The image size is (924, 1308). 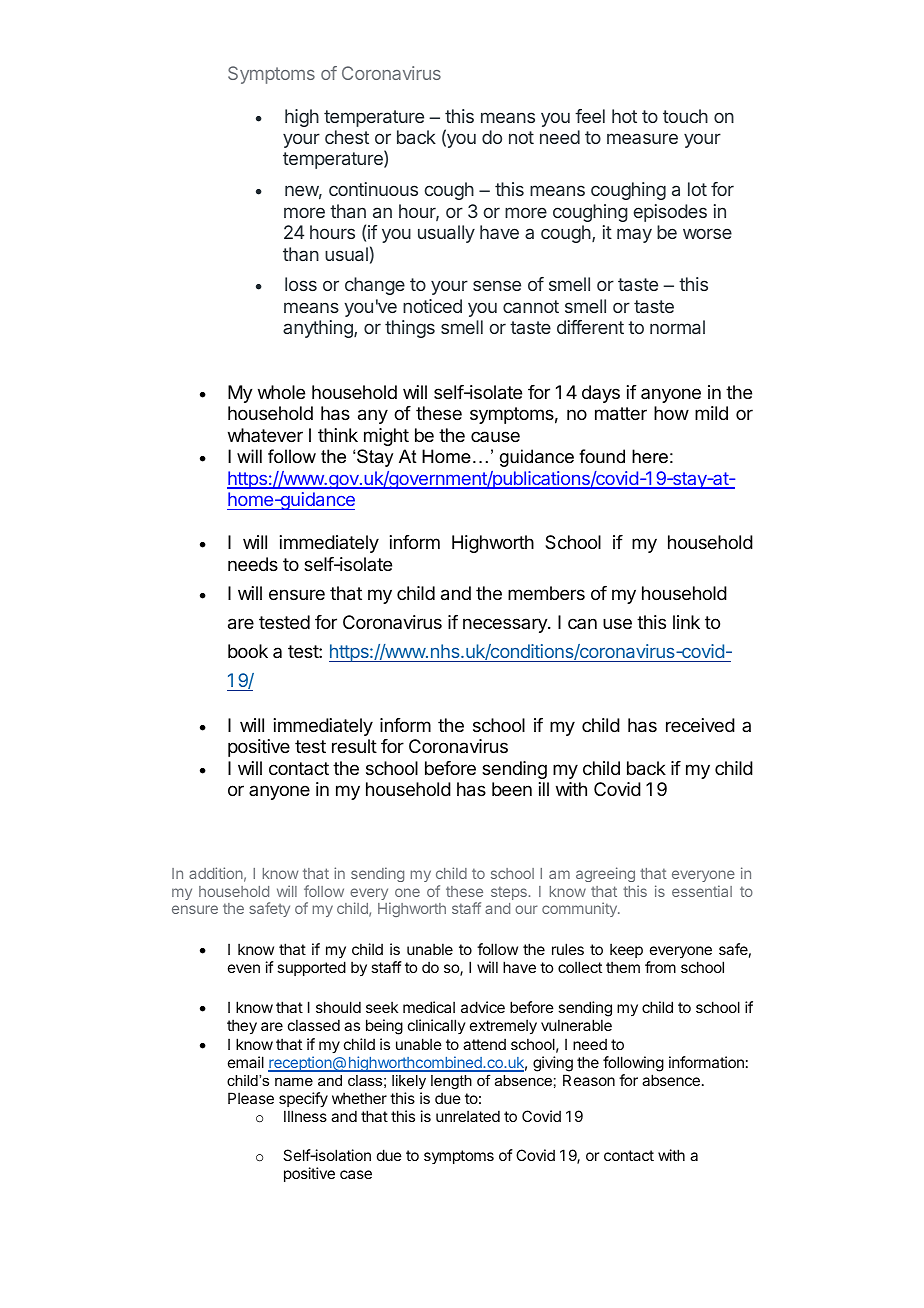 I want to click on measure, so click(x=642, y=138).
